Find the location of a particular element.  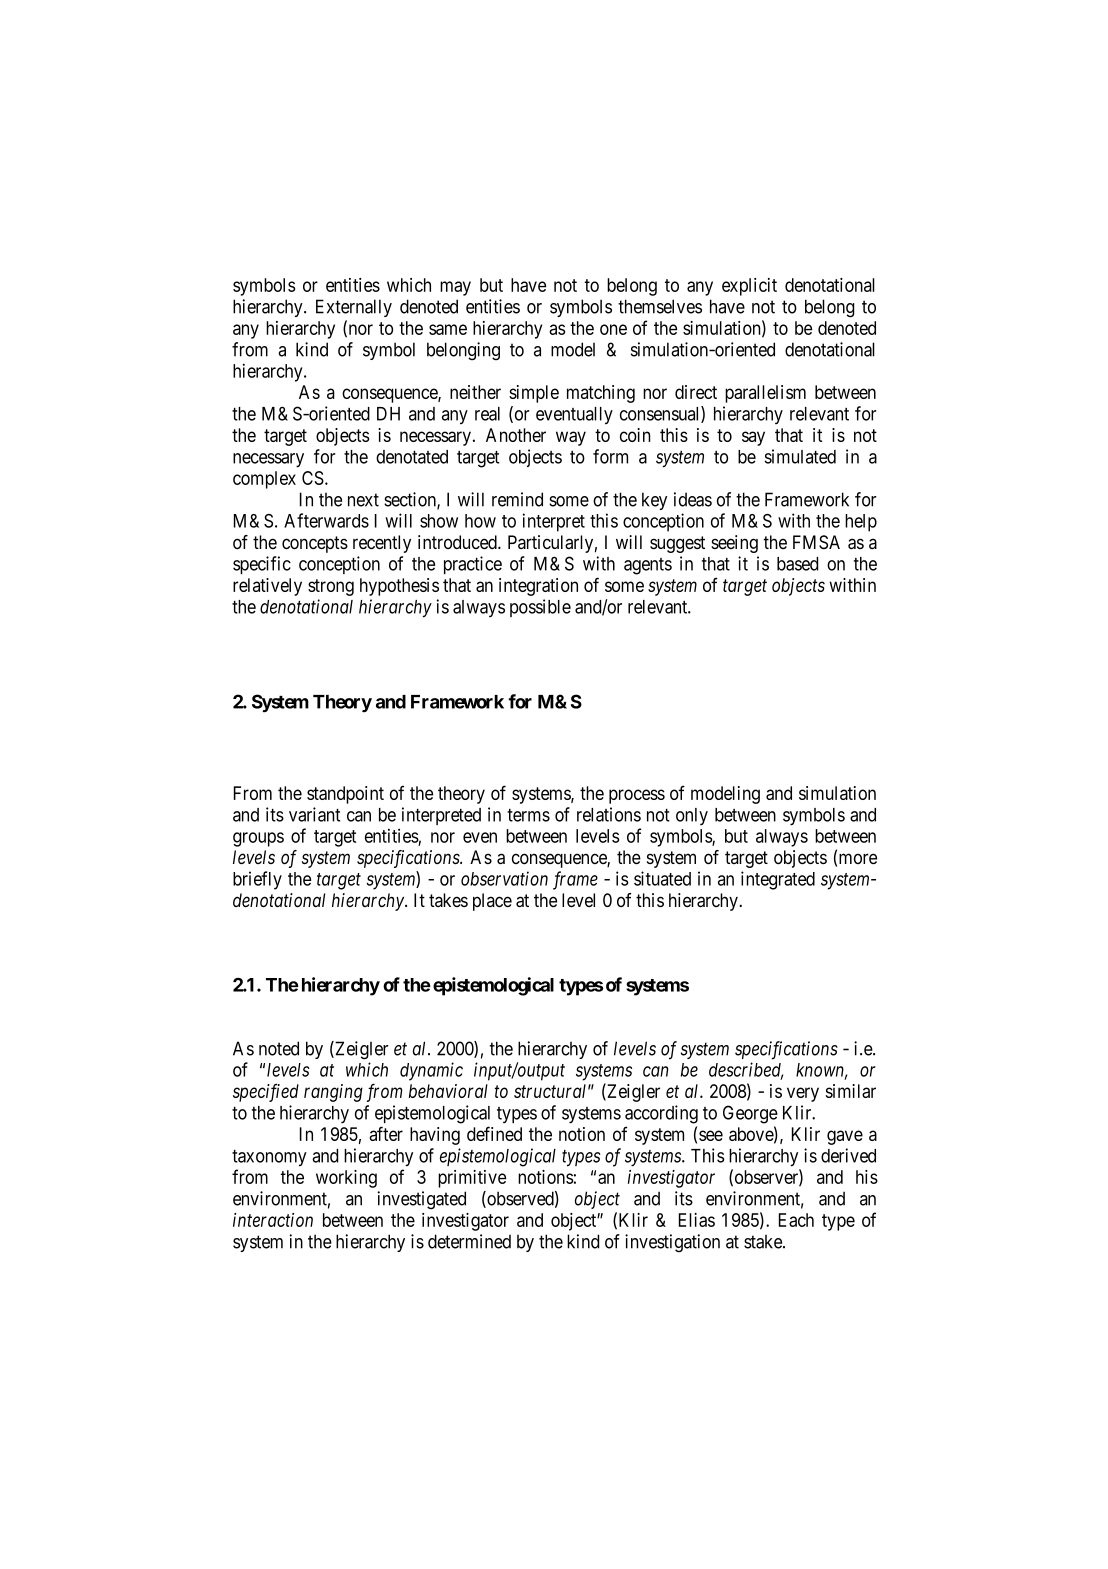

determined is located at coordinates (469, 1241).
